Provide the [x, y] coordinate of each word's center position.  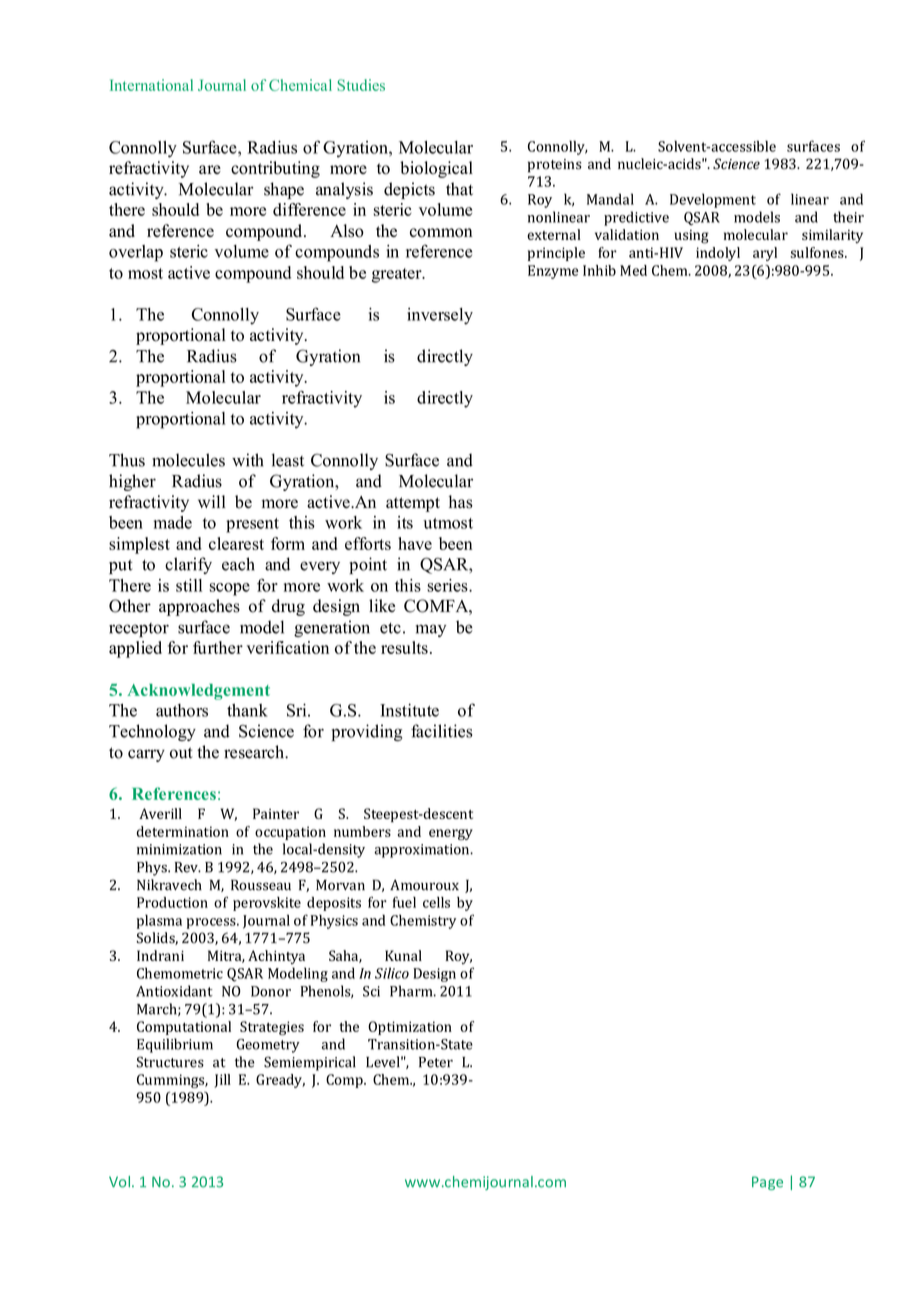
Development [713, 200]
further [218, 647]
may [431, 630]
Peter [436, 1062]
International [151, 85]
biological [436, 169]
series [448, 585]
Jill [222, 1081]
